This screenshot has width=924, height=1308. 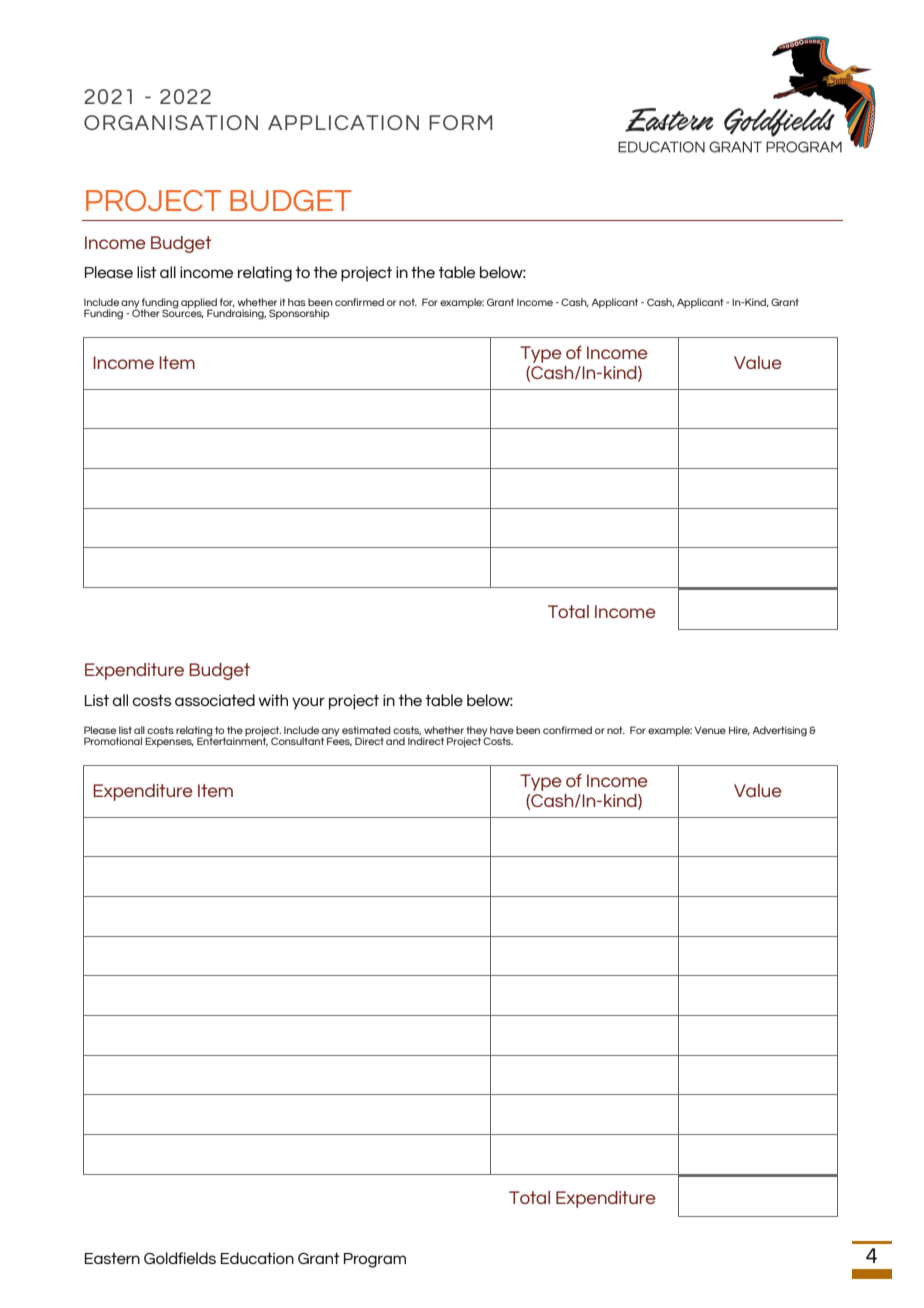 I want to click on Advertising, so click(x=779, y=731).
